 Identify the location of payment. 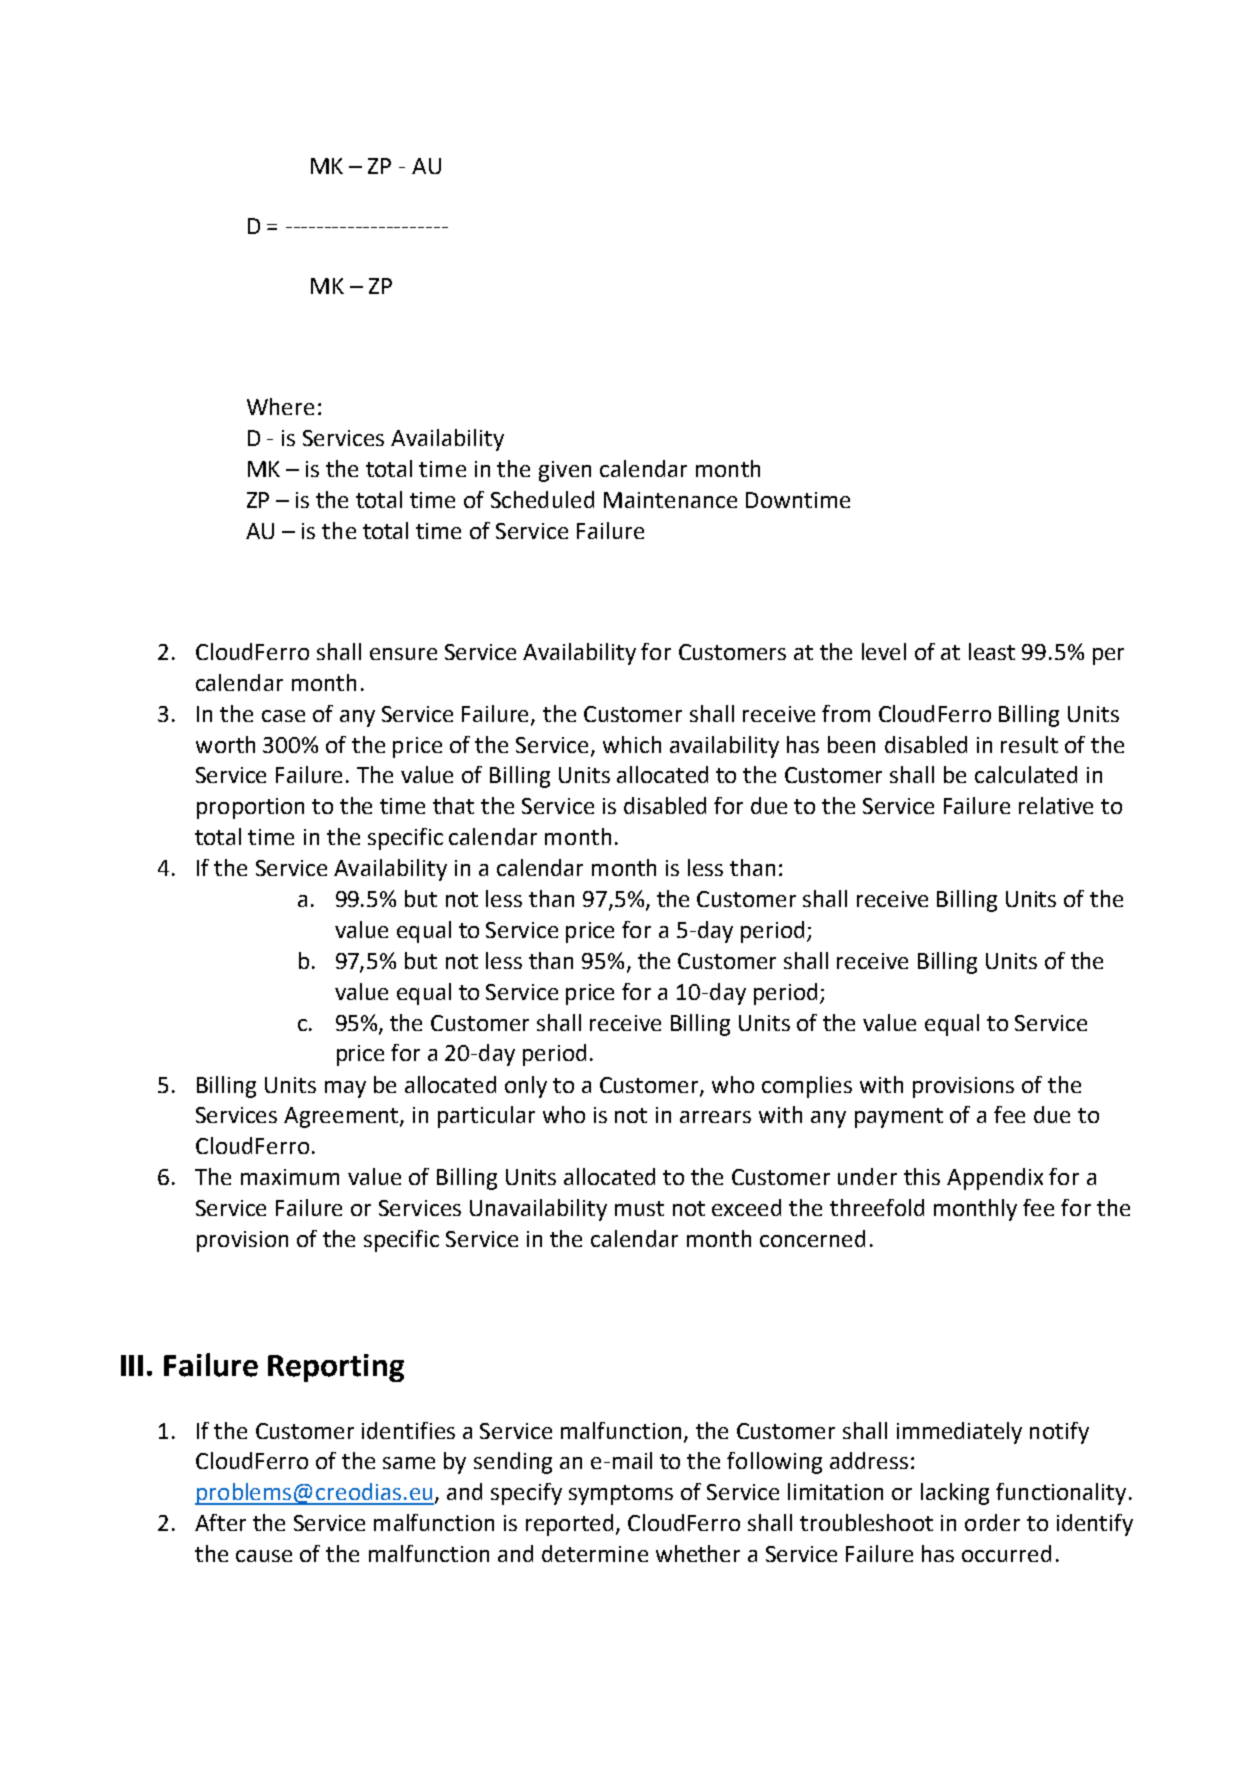
(899, 1118).
